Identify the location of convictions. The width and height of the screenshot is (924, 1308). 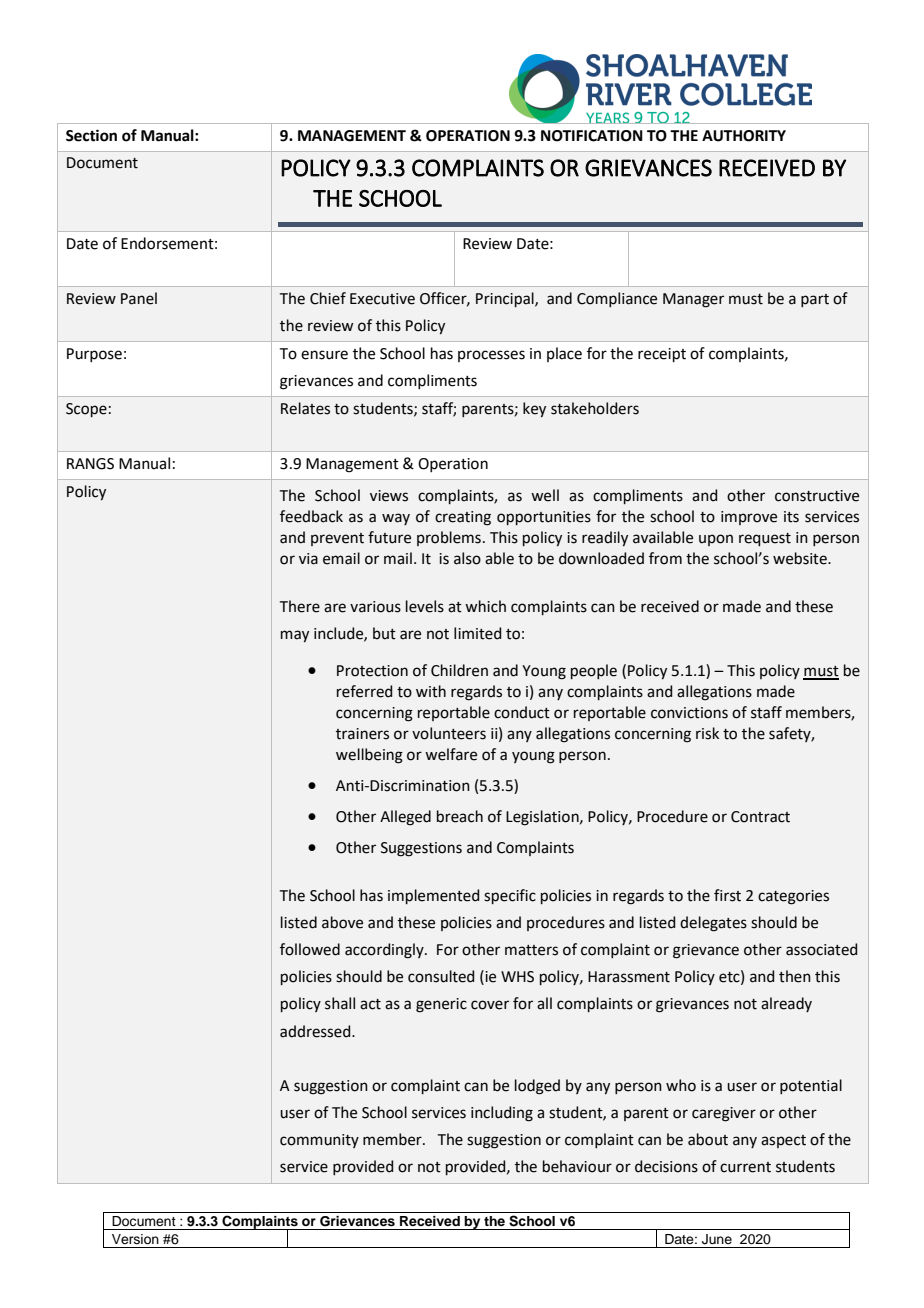
(689, 713).
